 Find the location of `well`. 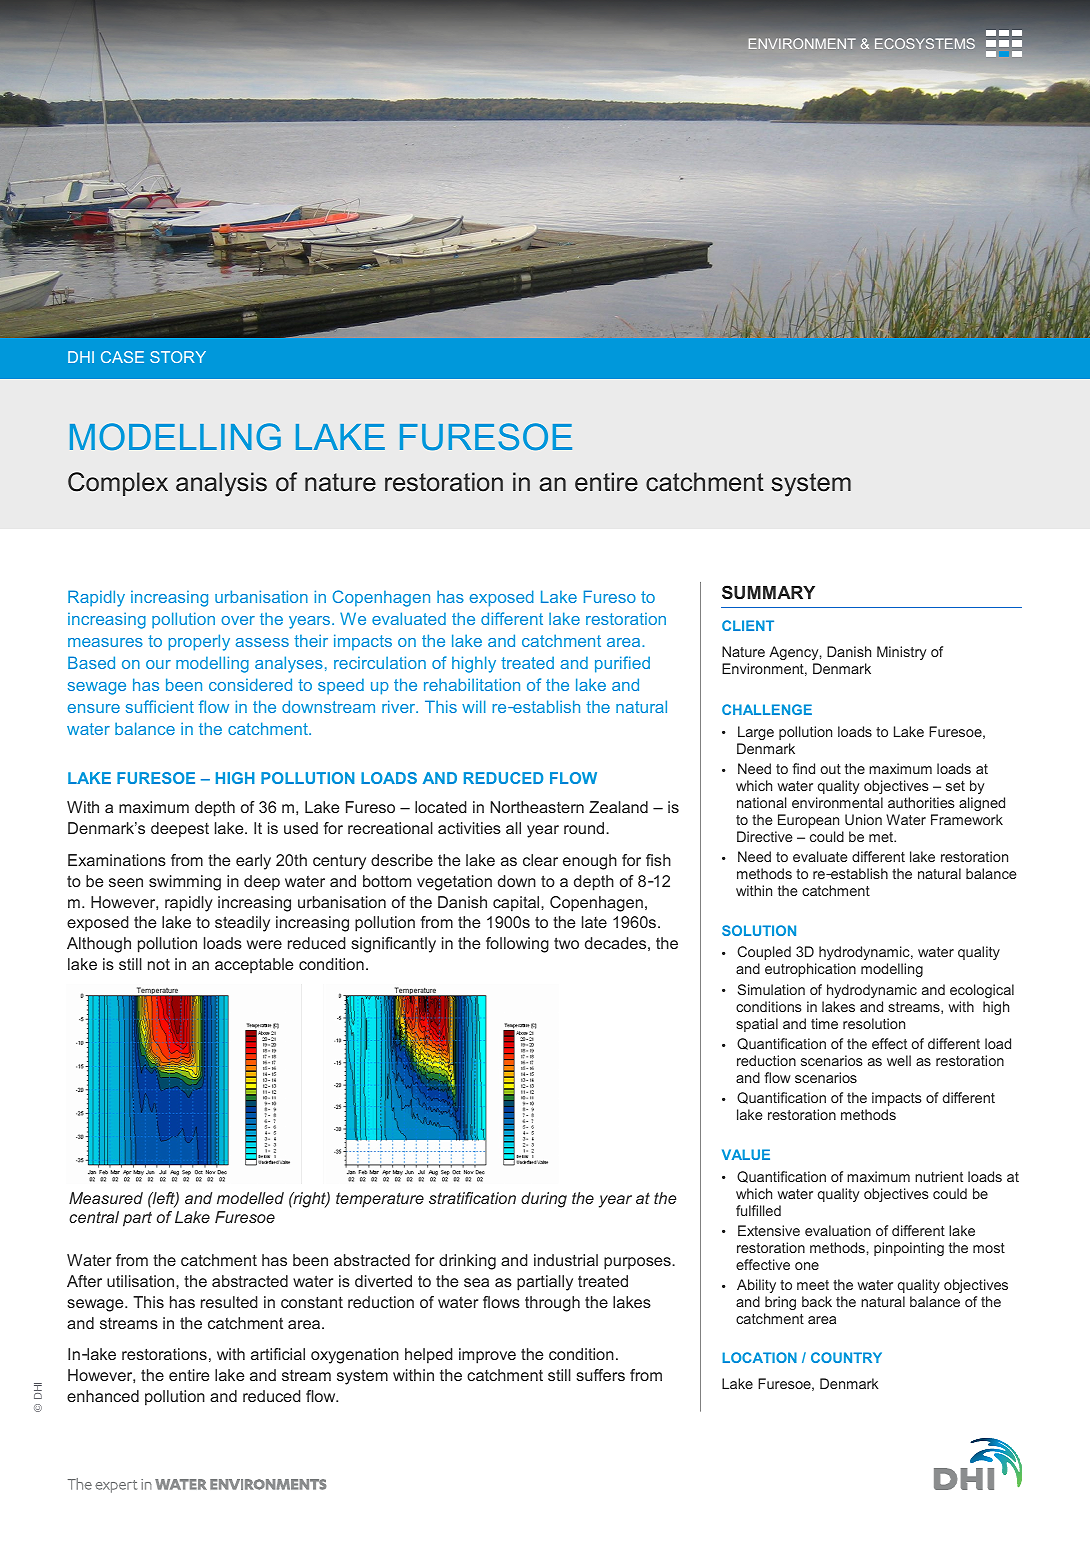

well is located at coordinates (899, 1060).
